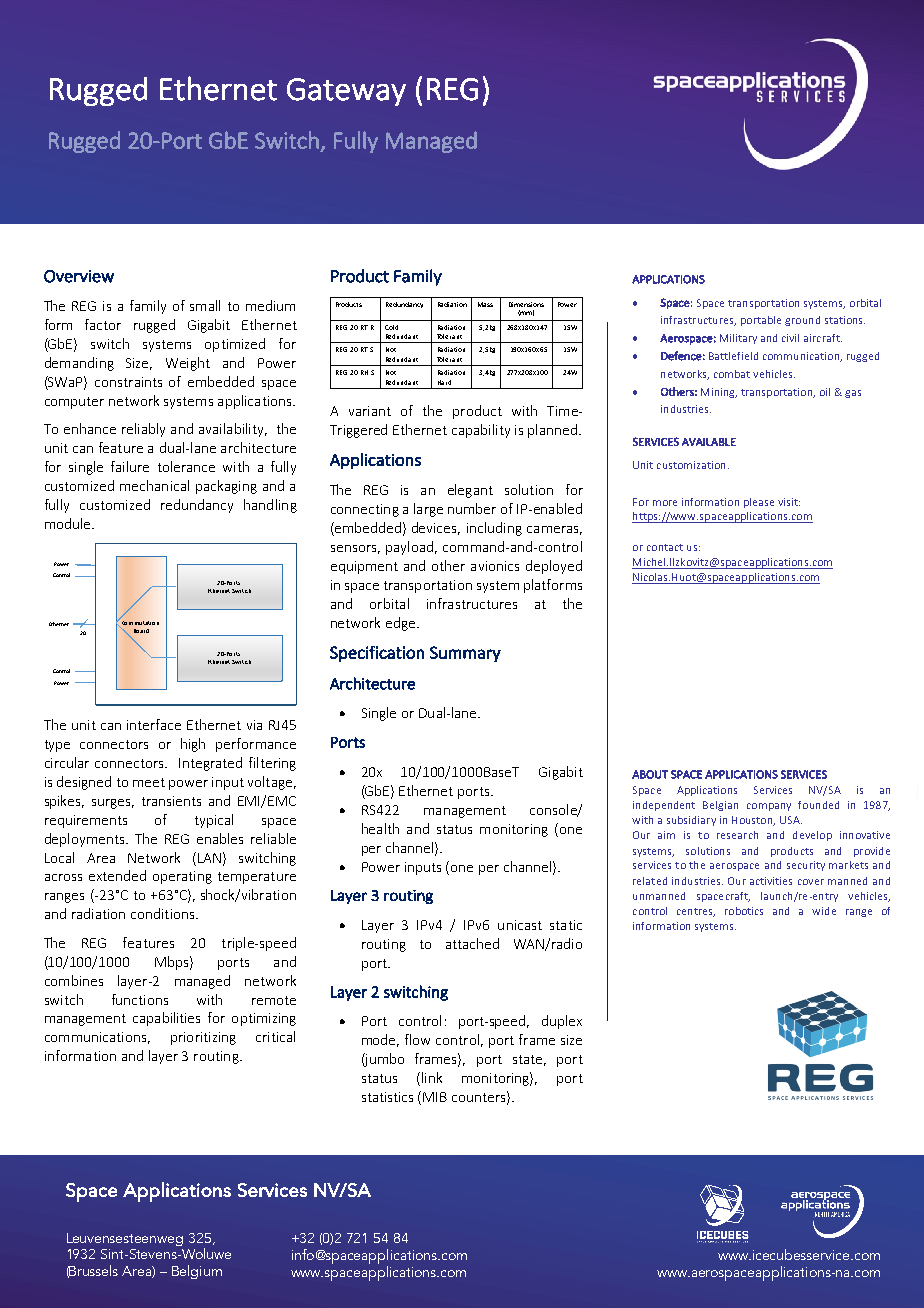 The image size is (924, 1308). What do you see at coordinates (825, 392) in the page?
I see `oil` at bounding box center [825, 392].
